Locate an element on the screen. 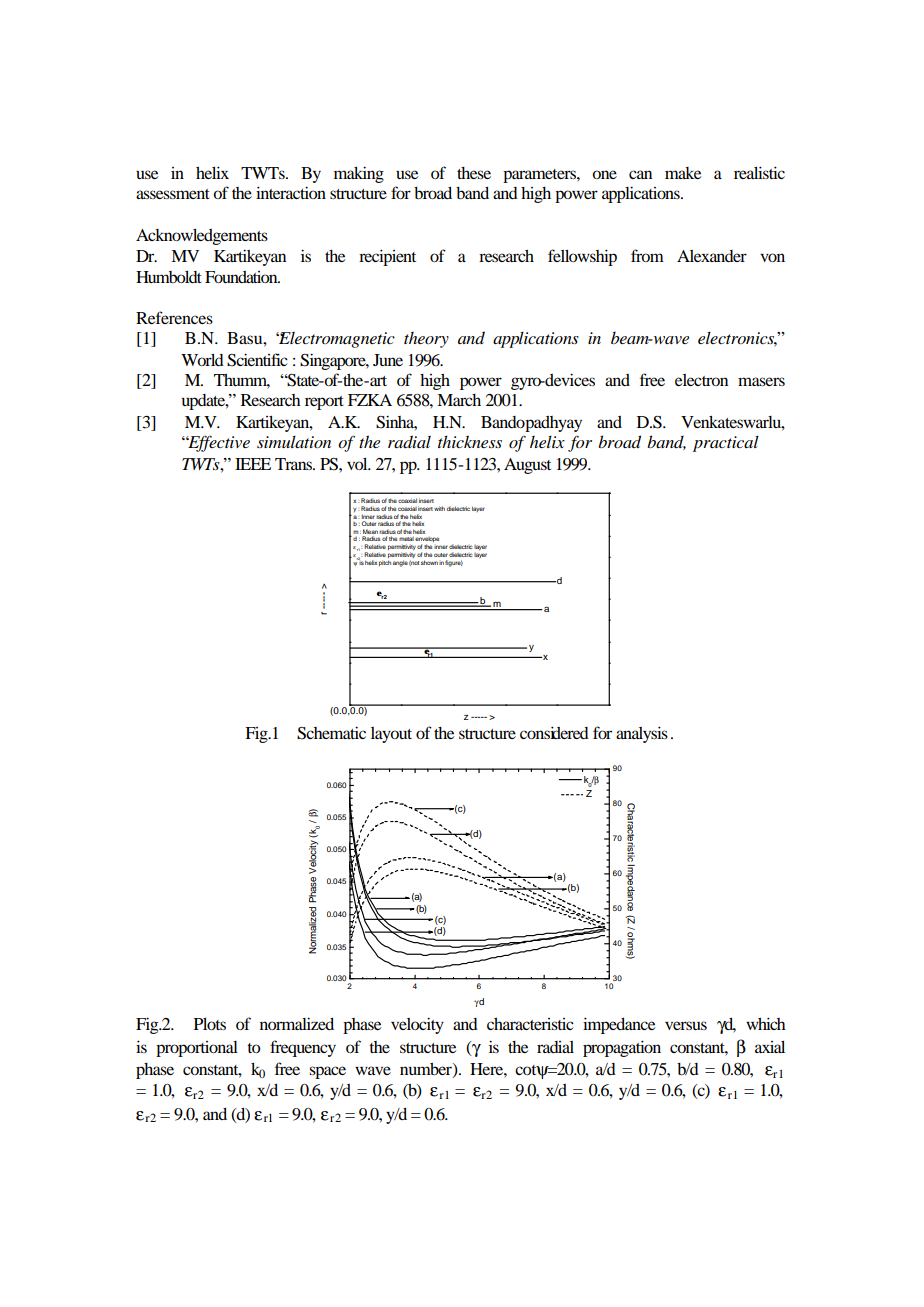 Image resolution: width=924 pixels, height=1307 pixels. space is located at coordinates (327, 1072).
